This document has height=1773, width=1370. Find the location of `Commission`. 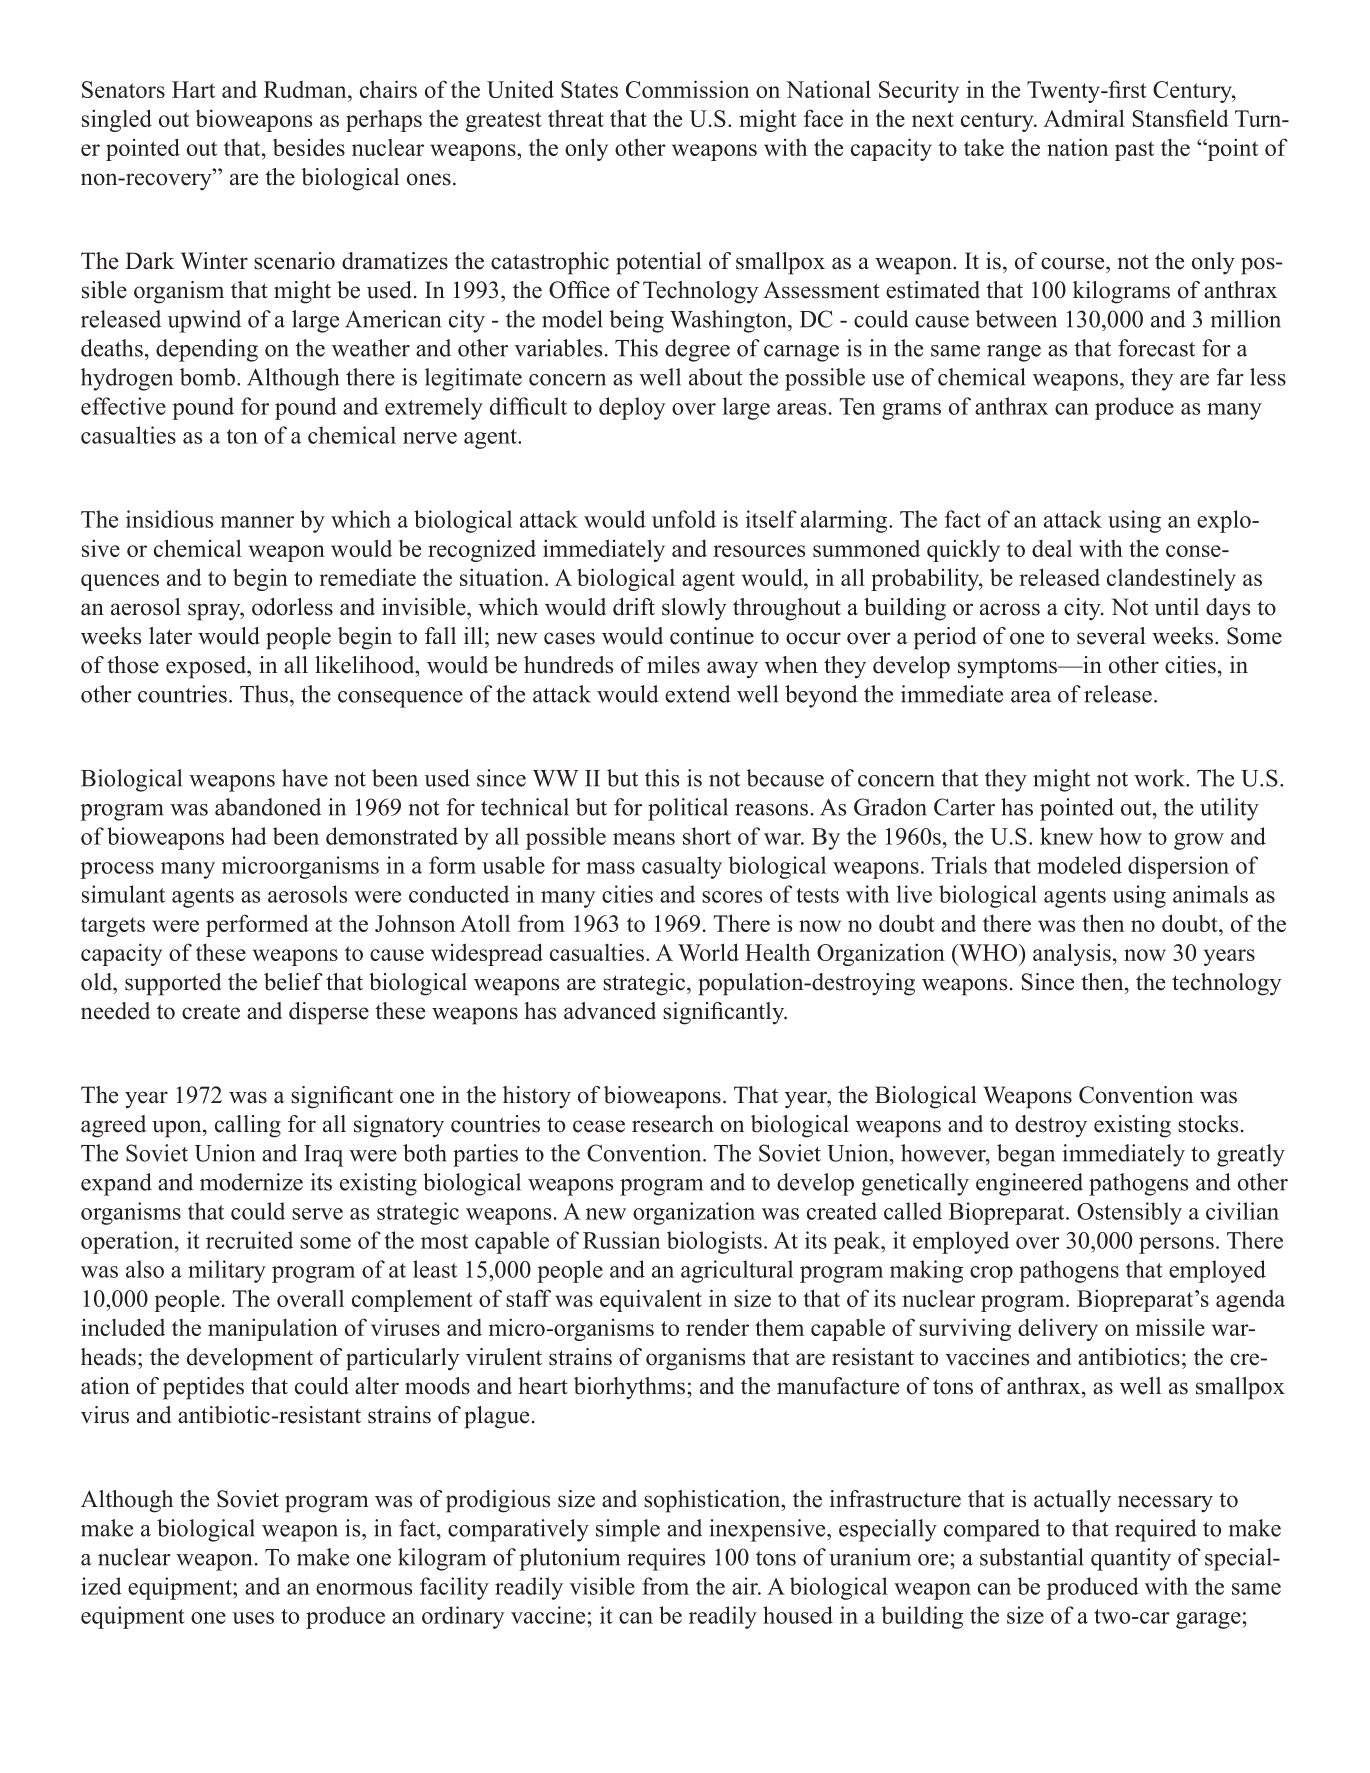

Commission is located at coordinates (687, 89).
